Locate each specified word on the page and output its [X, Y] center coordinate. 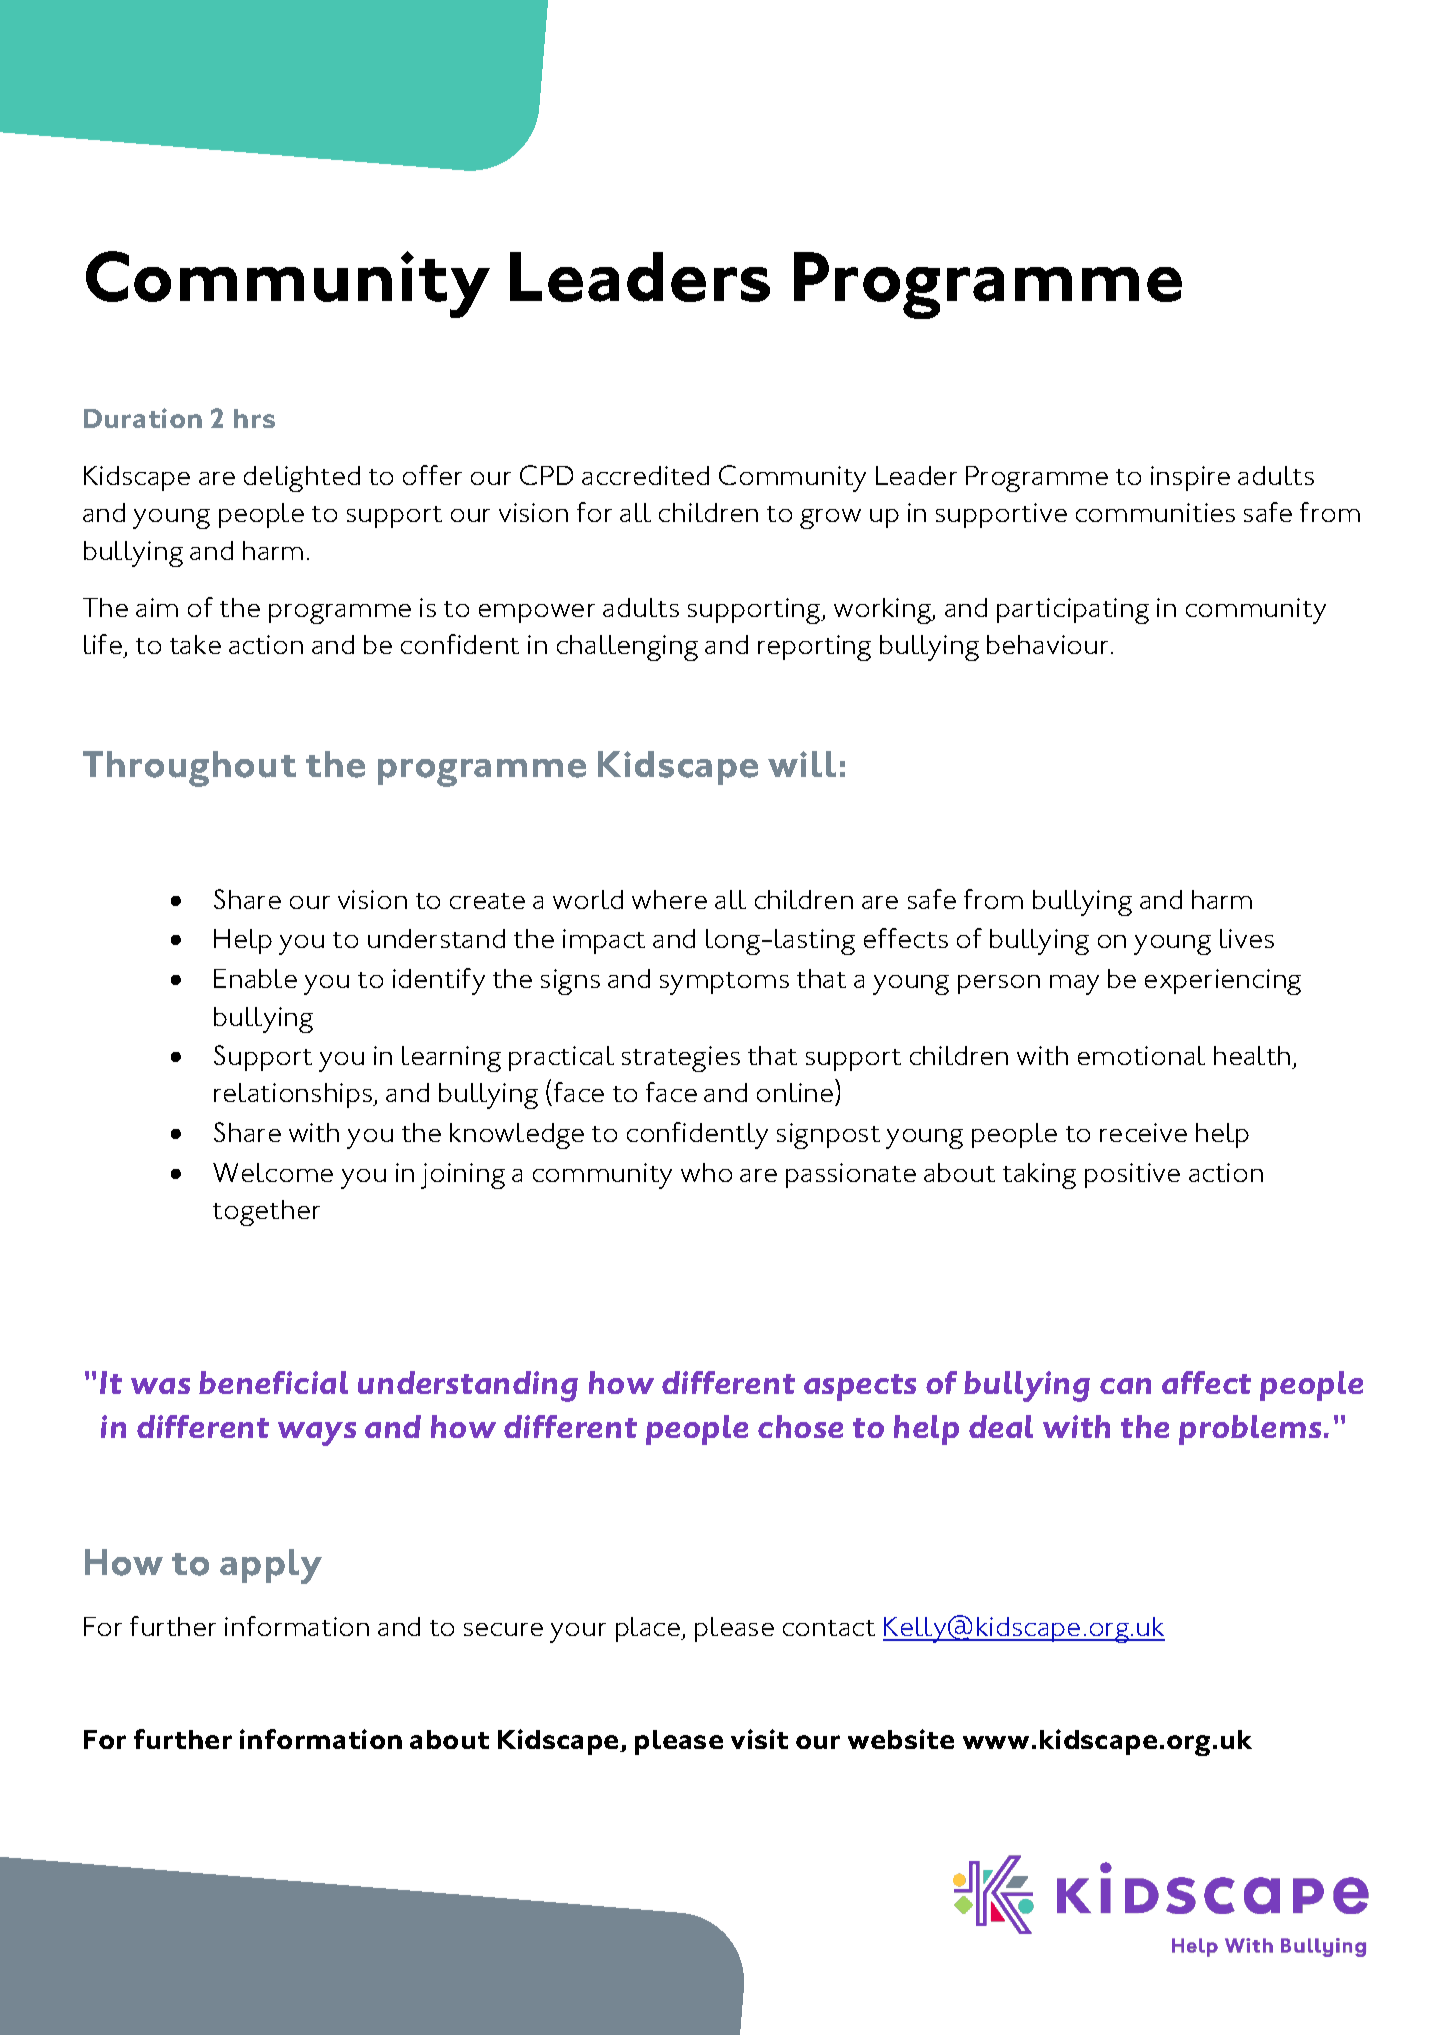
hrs [254, 418]
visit [759, 1739]
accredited [645, 475]
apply [271, 1566]
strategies [681, 1059]
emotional [1141, 1055]
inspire [1190, 478]
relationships [294, 1095]
